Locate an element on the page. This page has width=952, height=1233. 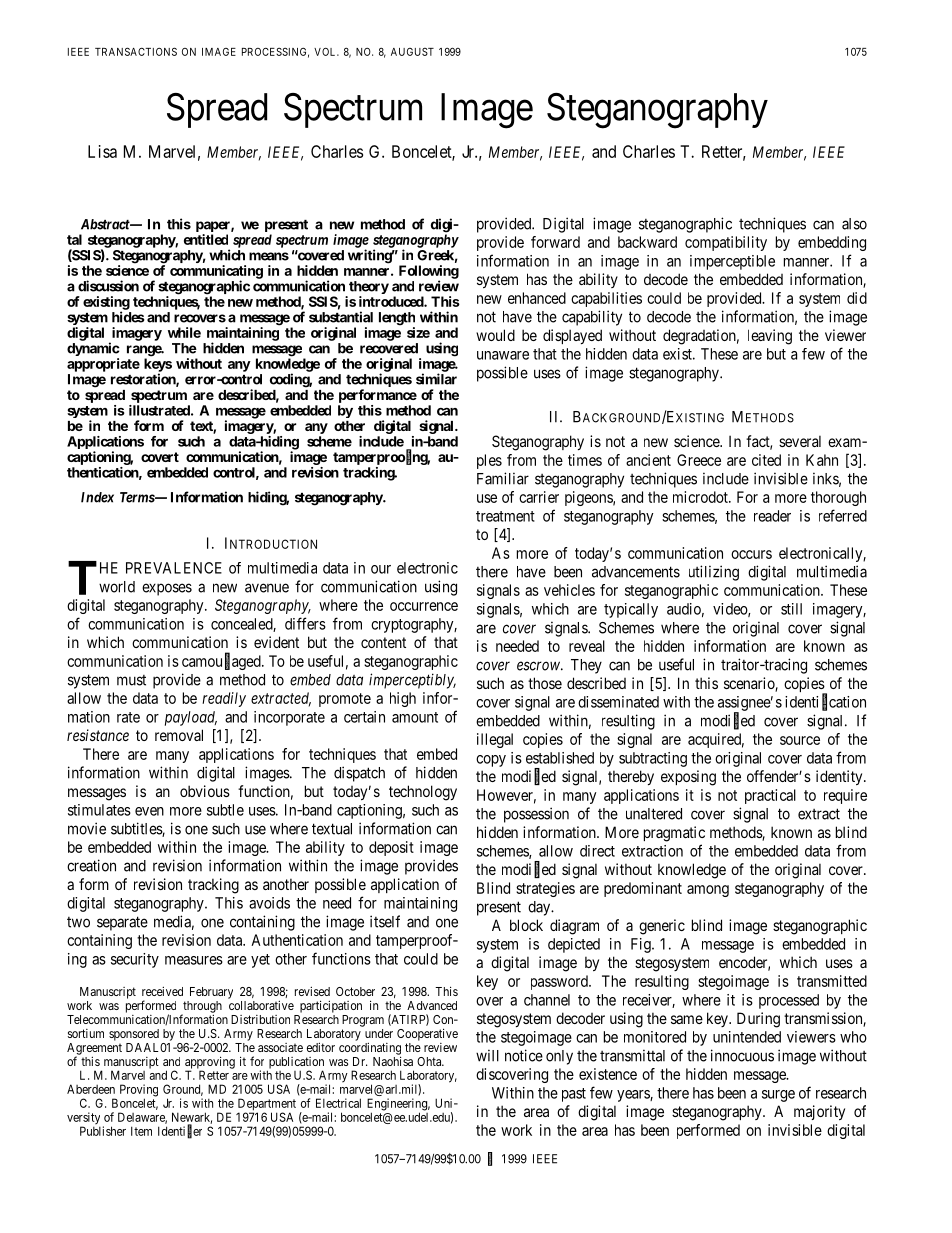
still is located at coordinates (791, 609).
